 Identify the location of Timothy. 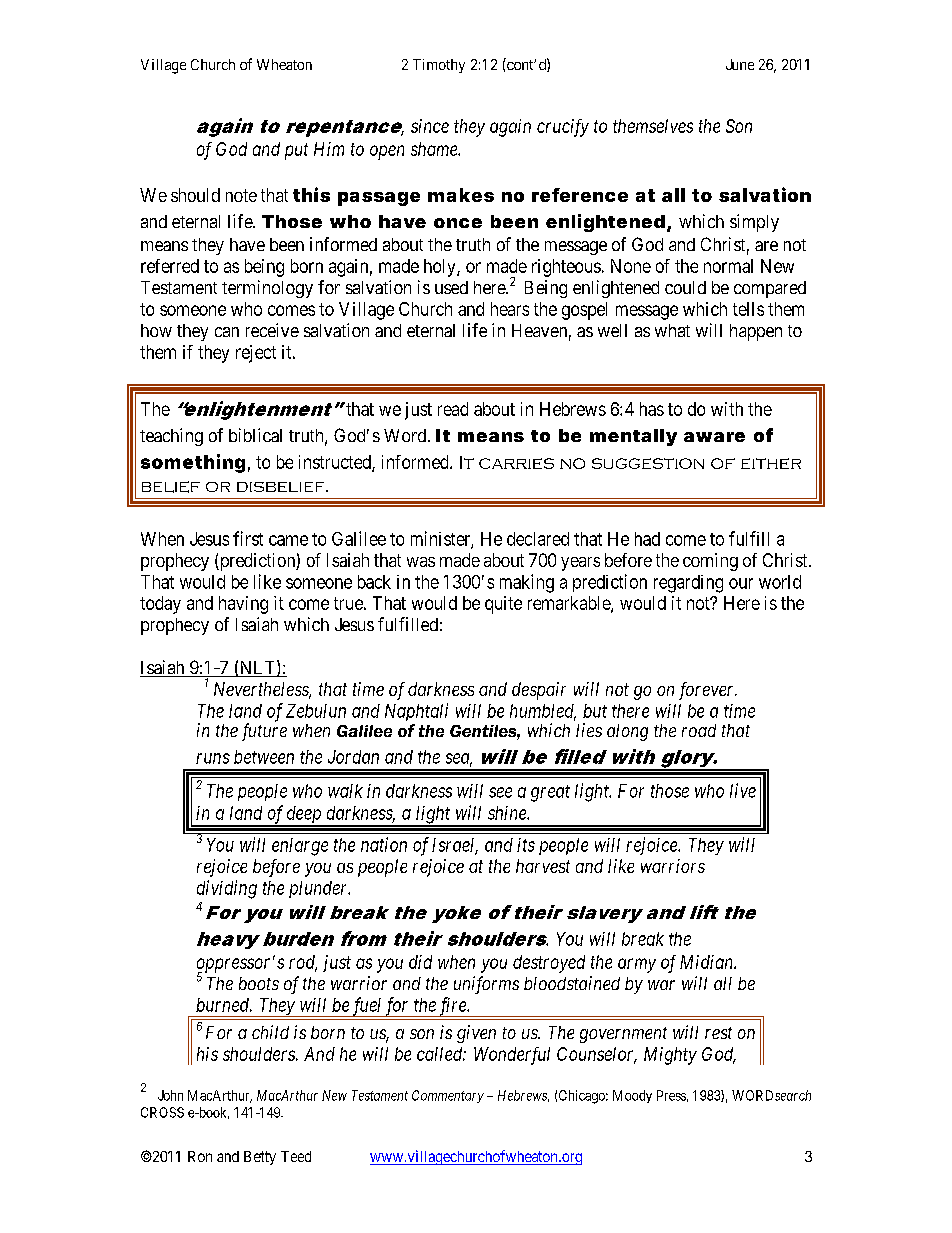
(439, 66).
